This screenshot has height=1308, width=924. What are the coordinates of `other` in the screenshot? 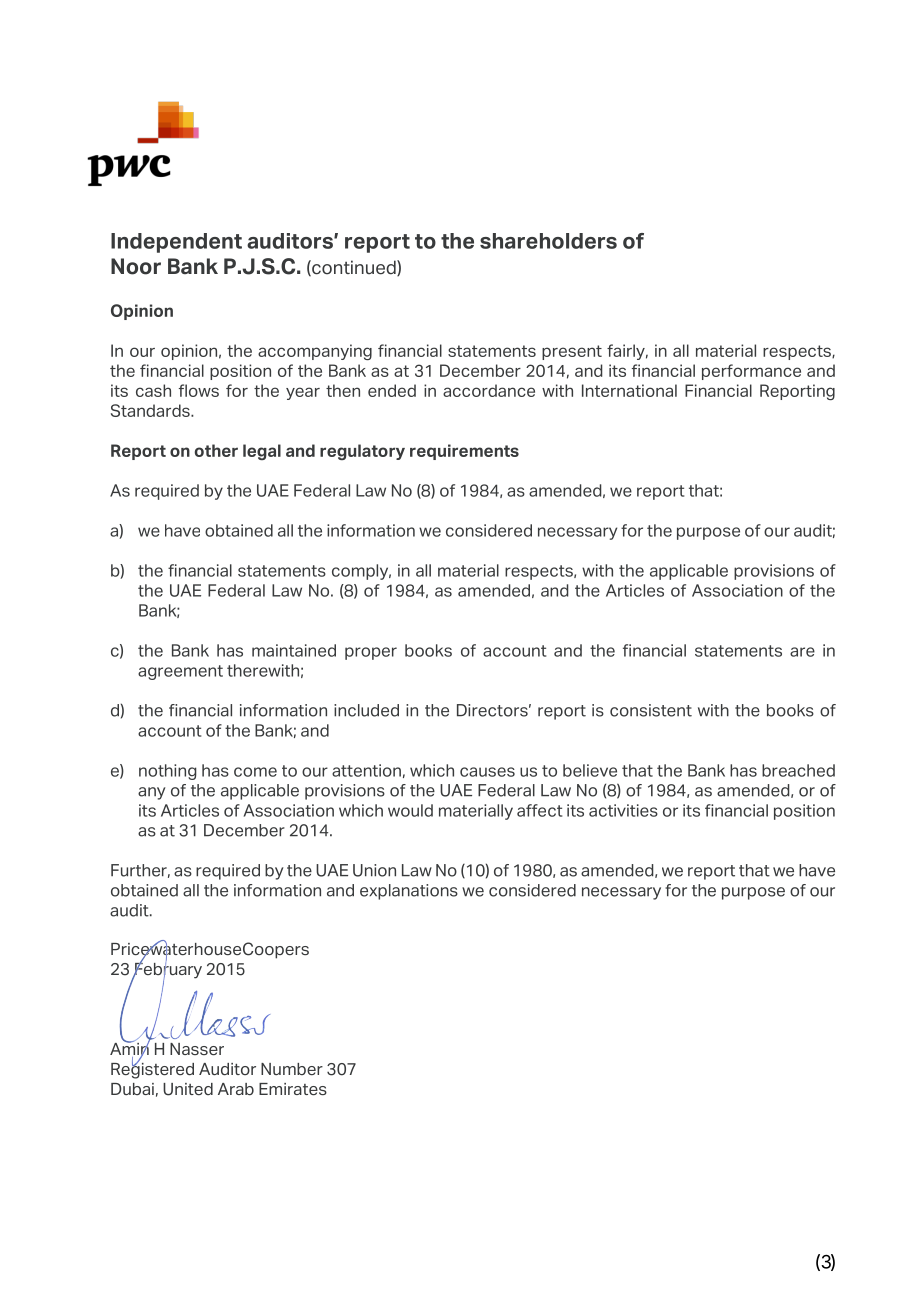 It's located at (216, 450).
